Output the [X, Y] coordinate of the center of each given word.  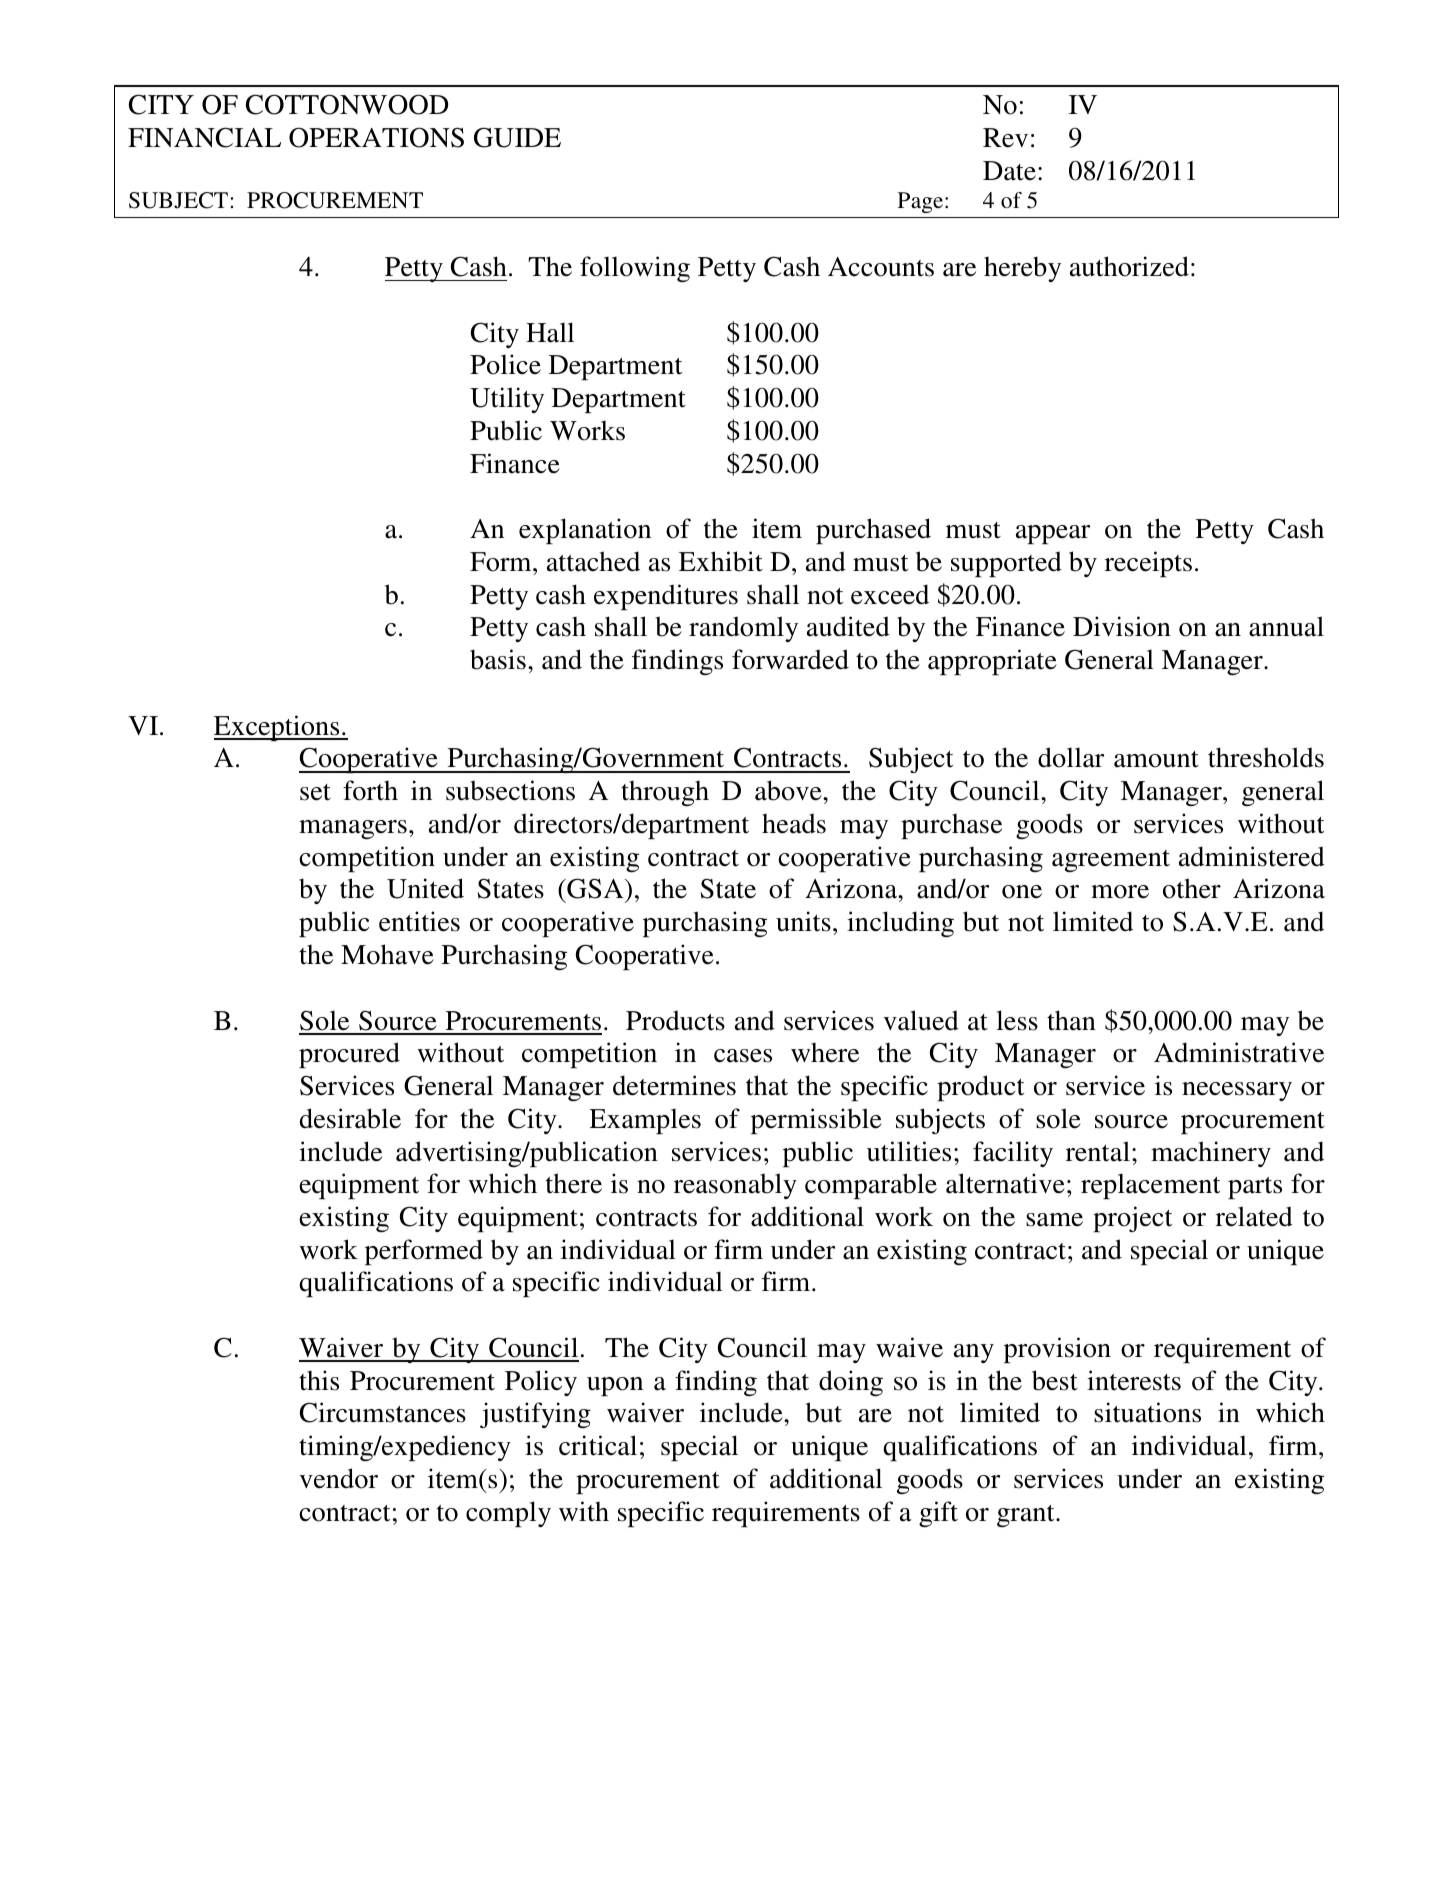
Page [922, 202]
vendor [338, 1478]
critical [598, 1445]
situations [1147, 1412]
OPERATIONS [376, 137]
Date [1009, 171]
